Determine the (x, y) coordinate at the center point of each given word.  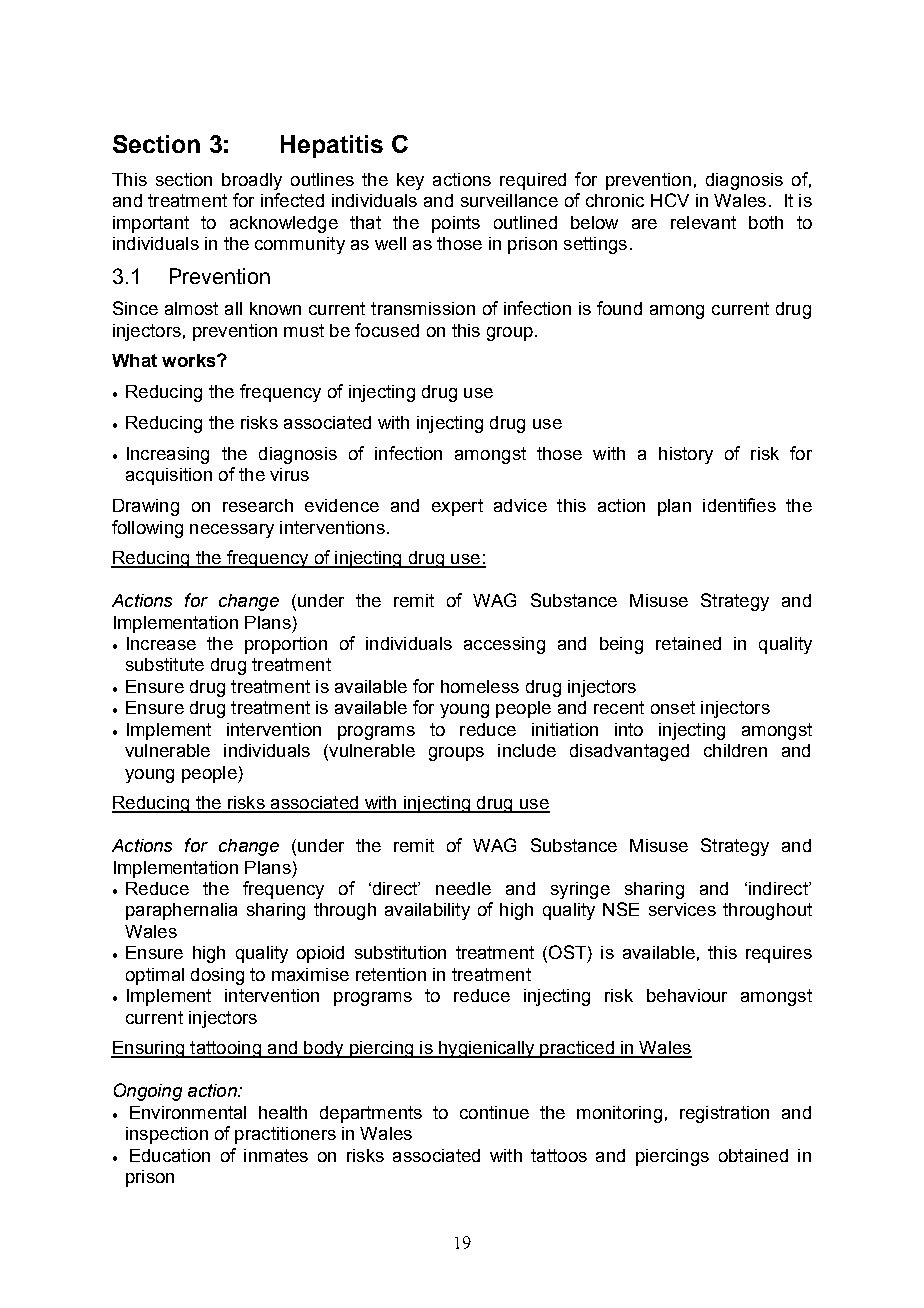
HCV (670, 200)
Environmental (188, 1112)
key (410, 181)
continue (494, 1112)
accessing (504, 645)
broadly (252, 181)
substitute (165, 664)
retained (688, 643)
